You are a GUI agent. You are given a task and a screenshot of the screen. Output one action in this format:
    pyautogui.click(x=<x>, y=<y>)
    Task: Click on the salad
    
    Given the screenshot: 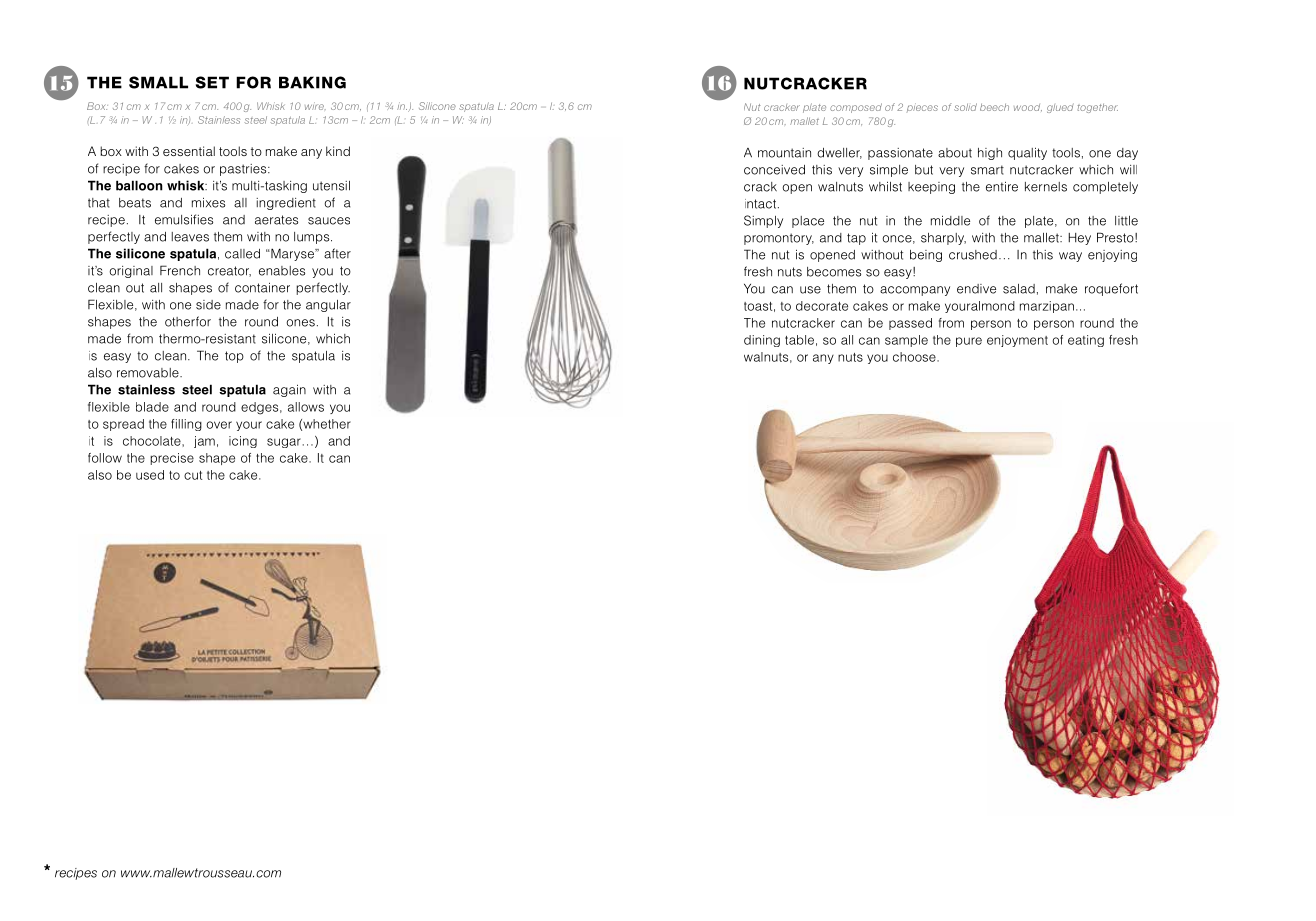 What is the action you would take?
    pyautogui.click(x=1019, y=289)
